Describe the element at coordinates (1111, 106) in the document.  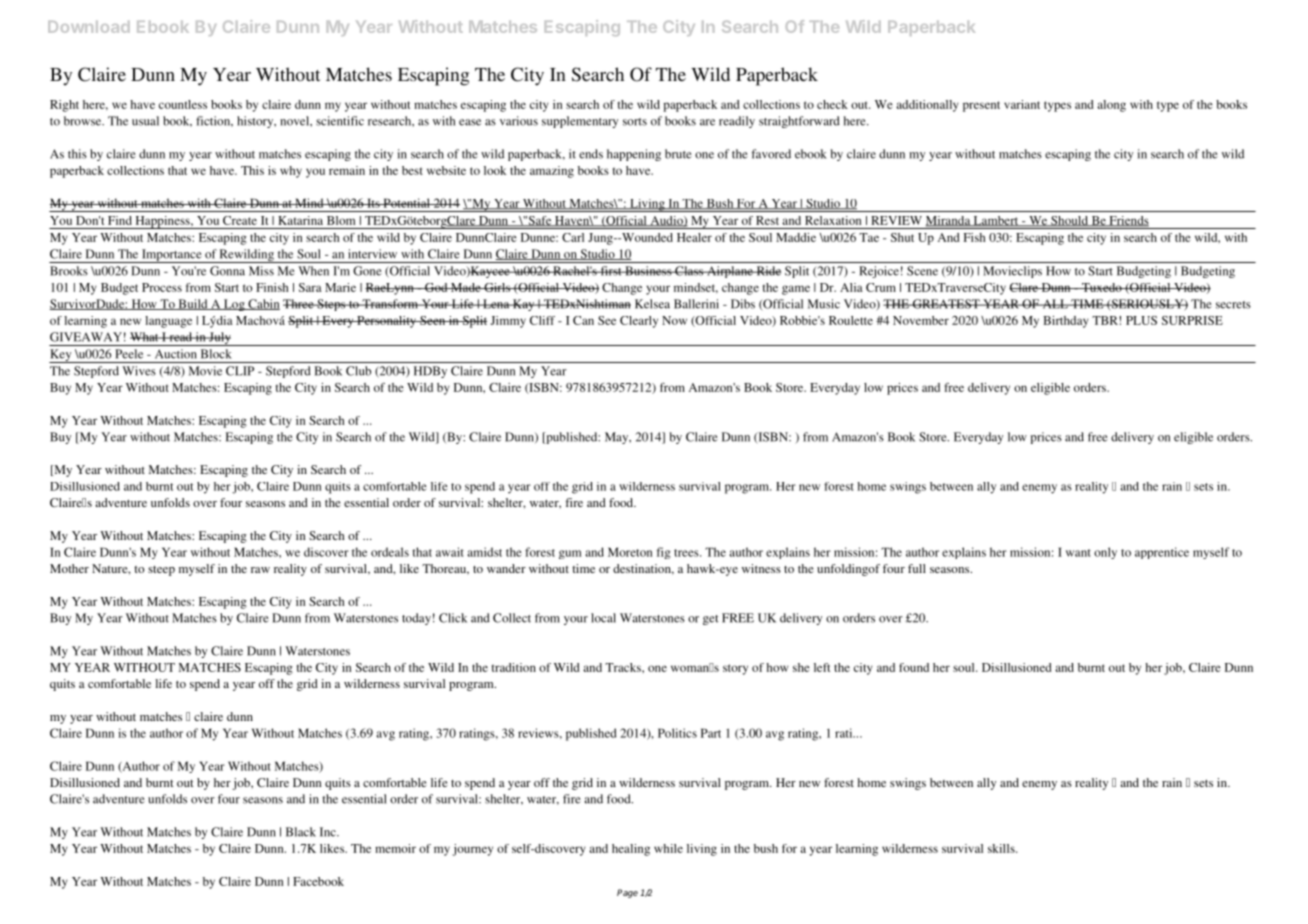
I see `along` at that location.
